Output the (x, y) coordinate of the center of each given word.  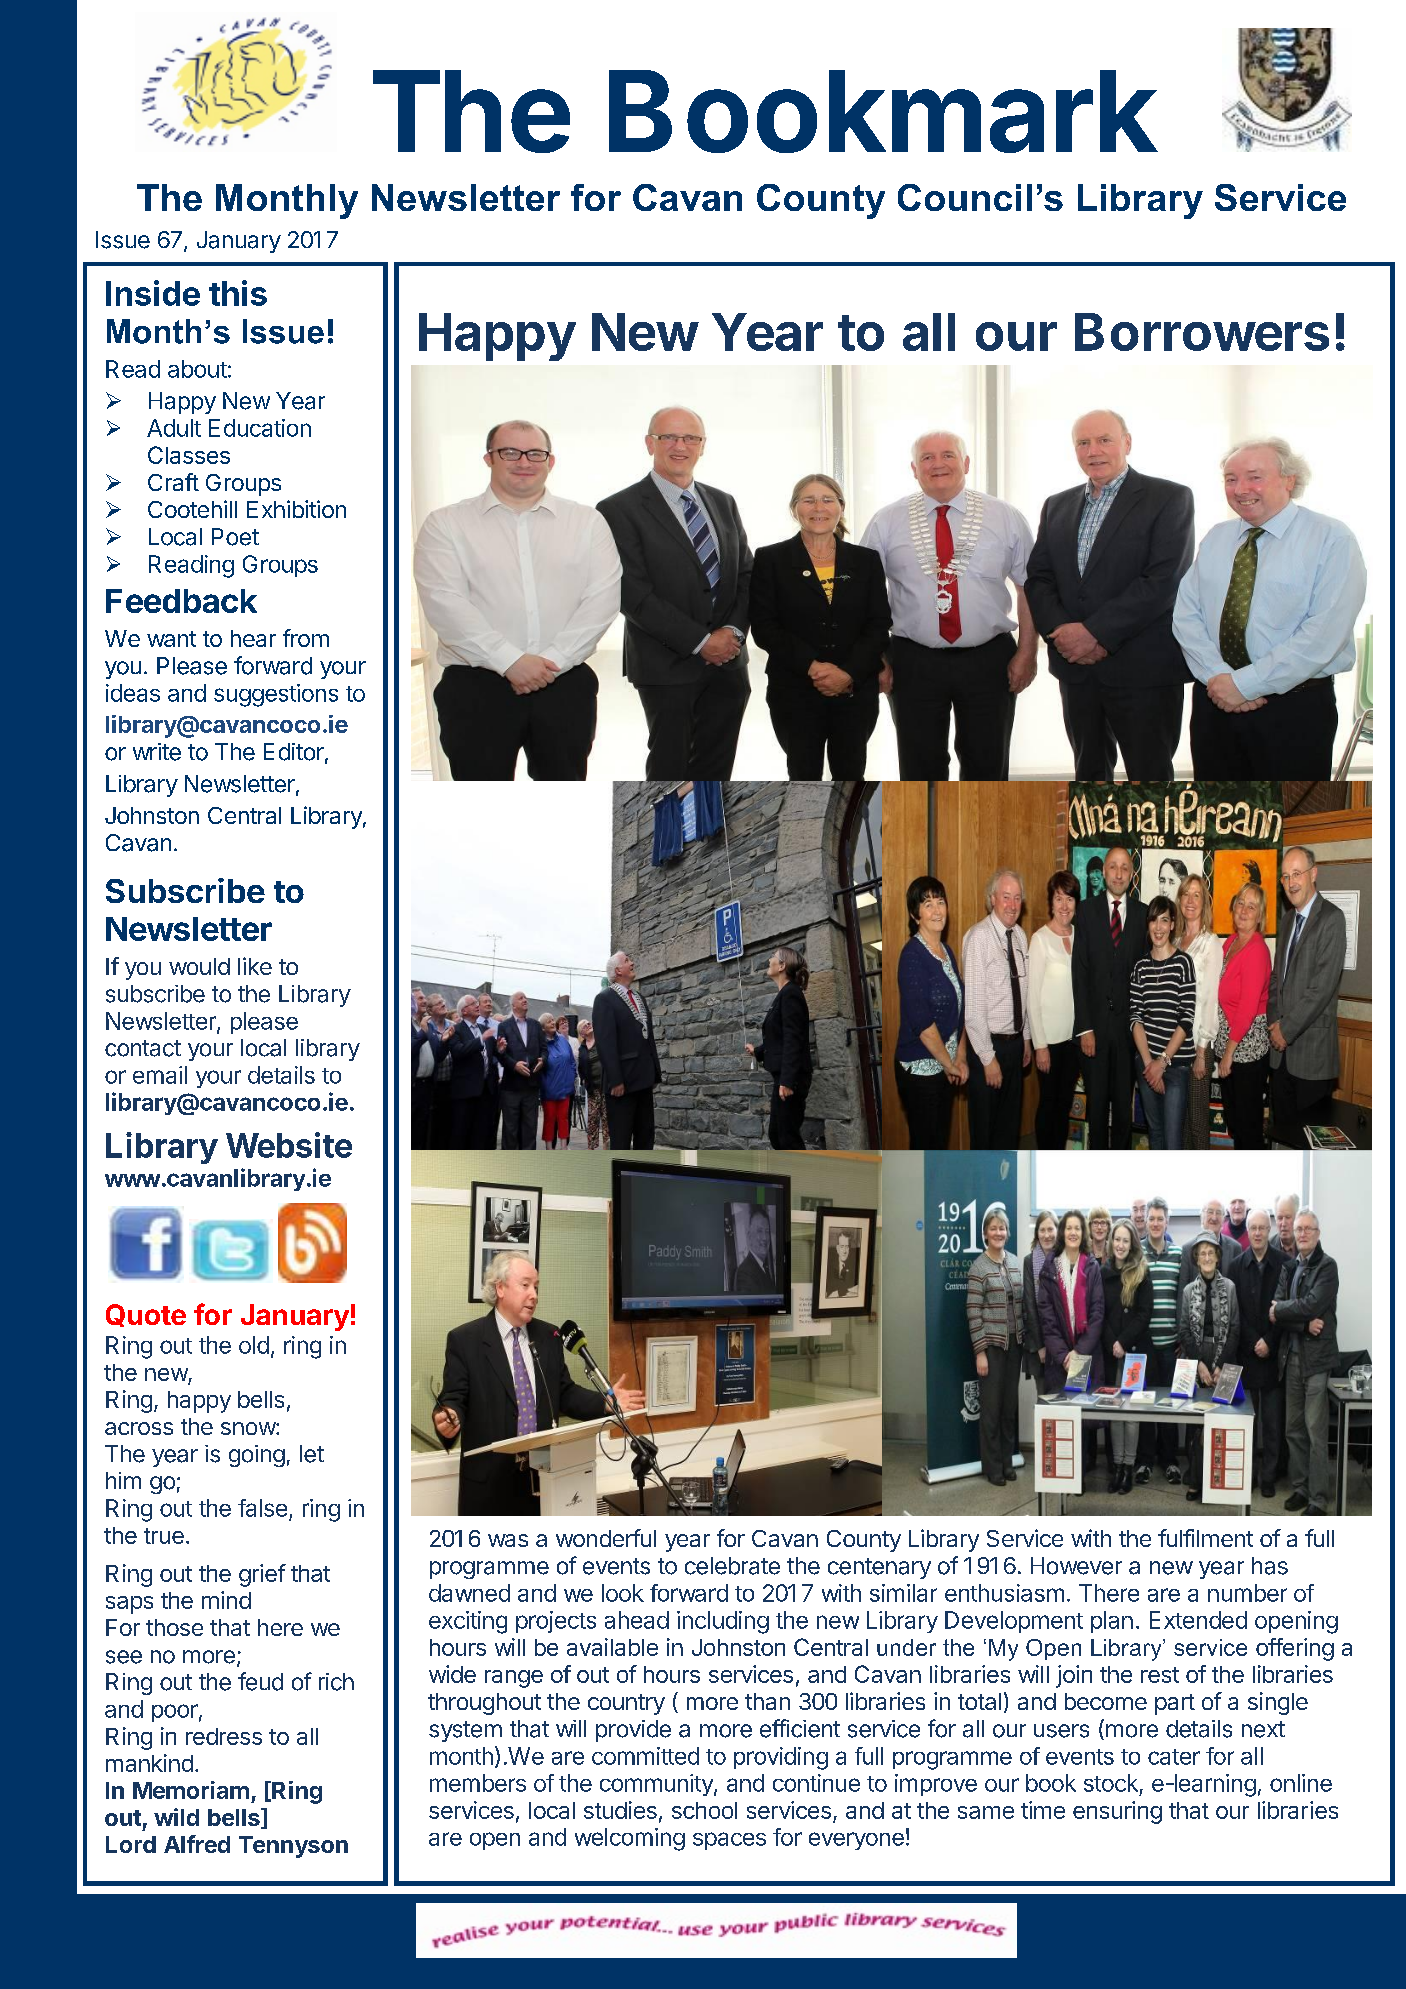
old (254, 1345)
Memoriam (191, 1790)
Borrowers (1202, 332)
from (306, 638)
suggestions (276, 695)
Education (260, 428)
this (238, 293)
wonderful (606, 1538)
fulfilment (1205, 1538)
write (157, 752)
